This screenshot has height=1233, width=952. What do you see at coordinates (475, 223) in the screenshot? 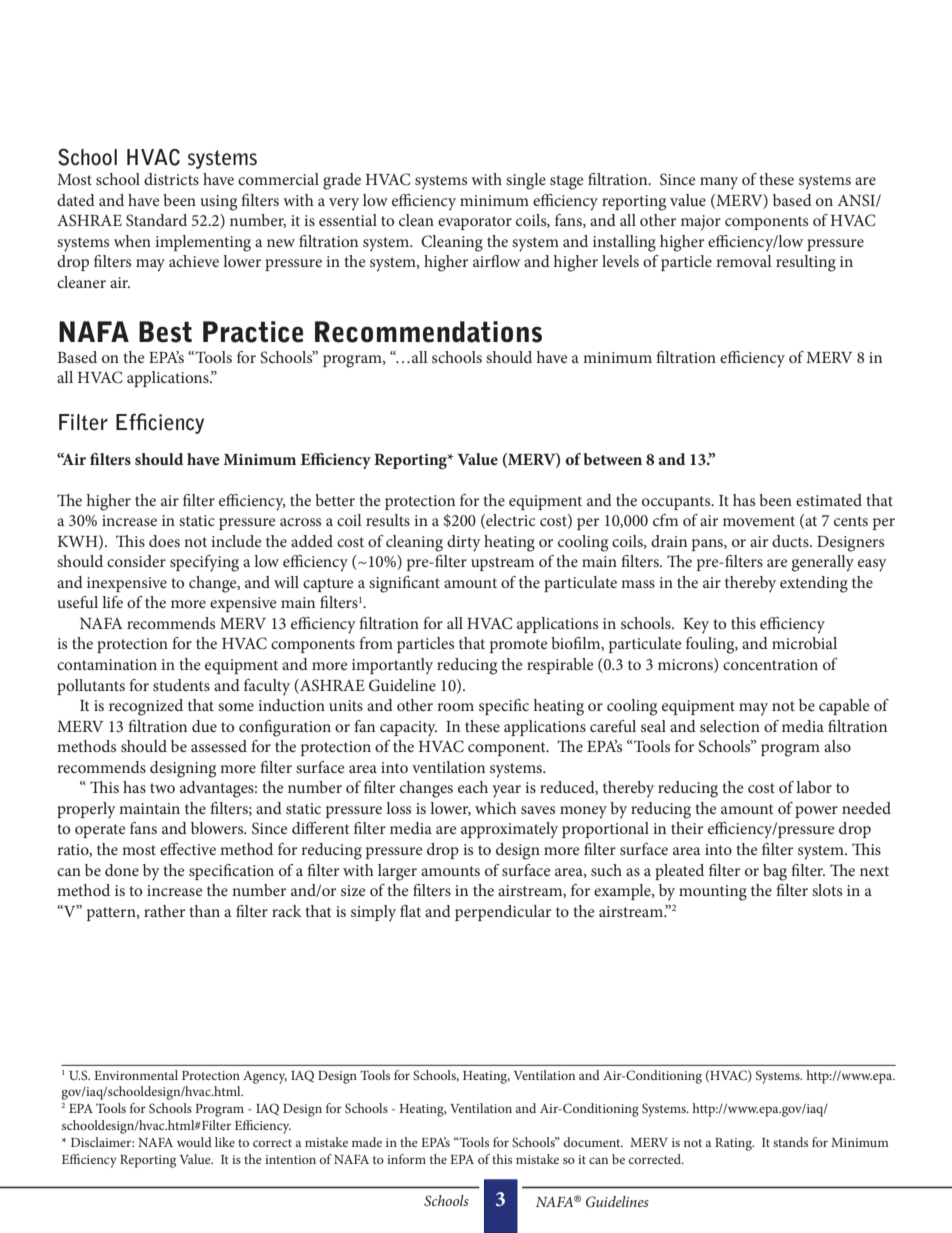
I see `evaporator` at bounding box center [475, 223].
